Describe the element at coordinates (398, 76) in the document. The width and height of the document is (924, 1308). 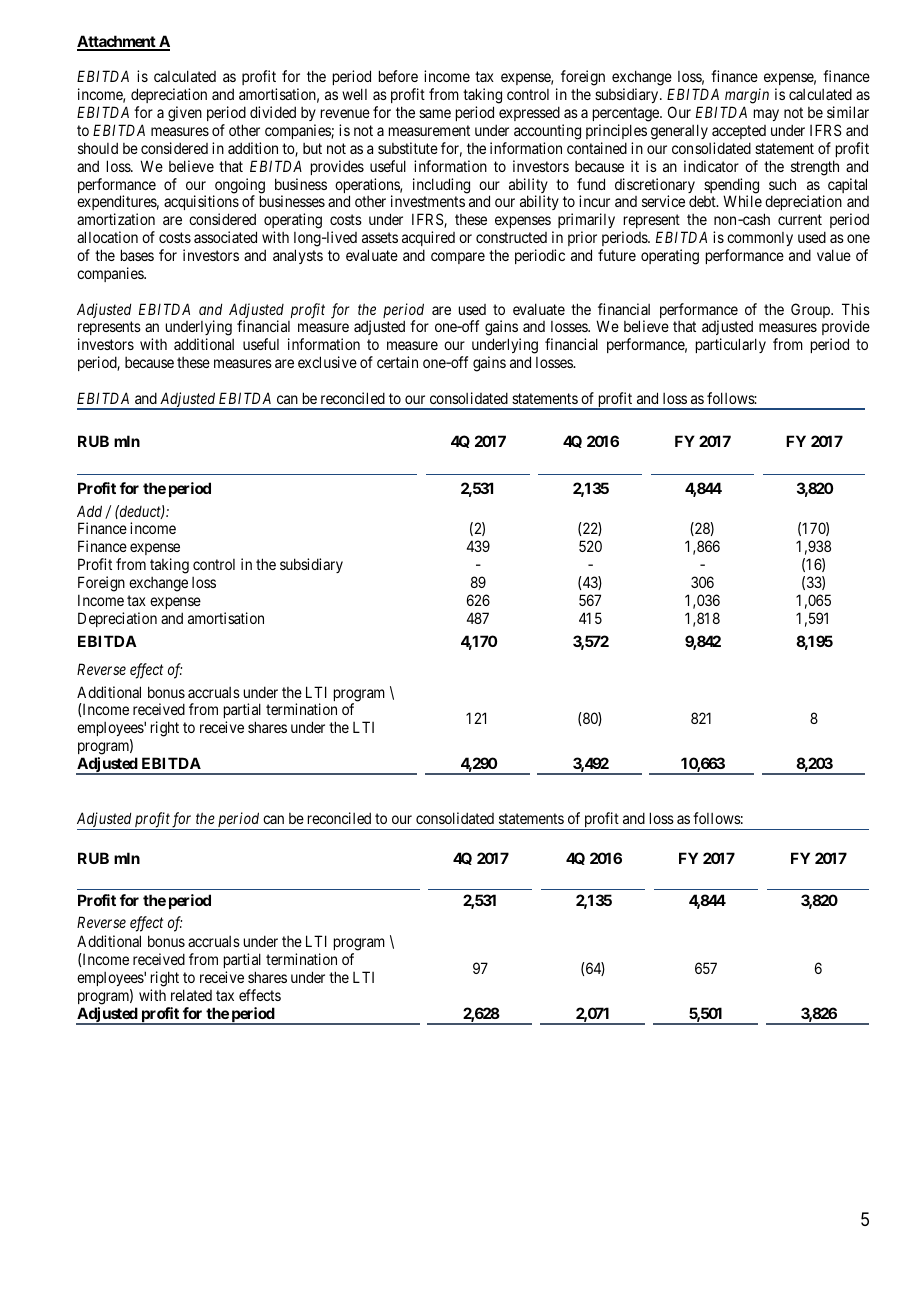
I see `before` at that location.
